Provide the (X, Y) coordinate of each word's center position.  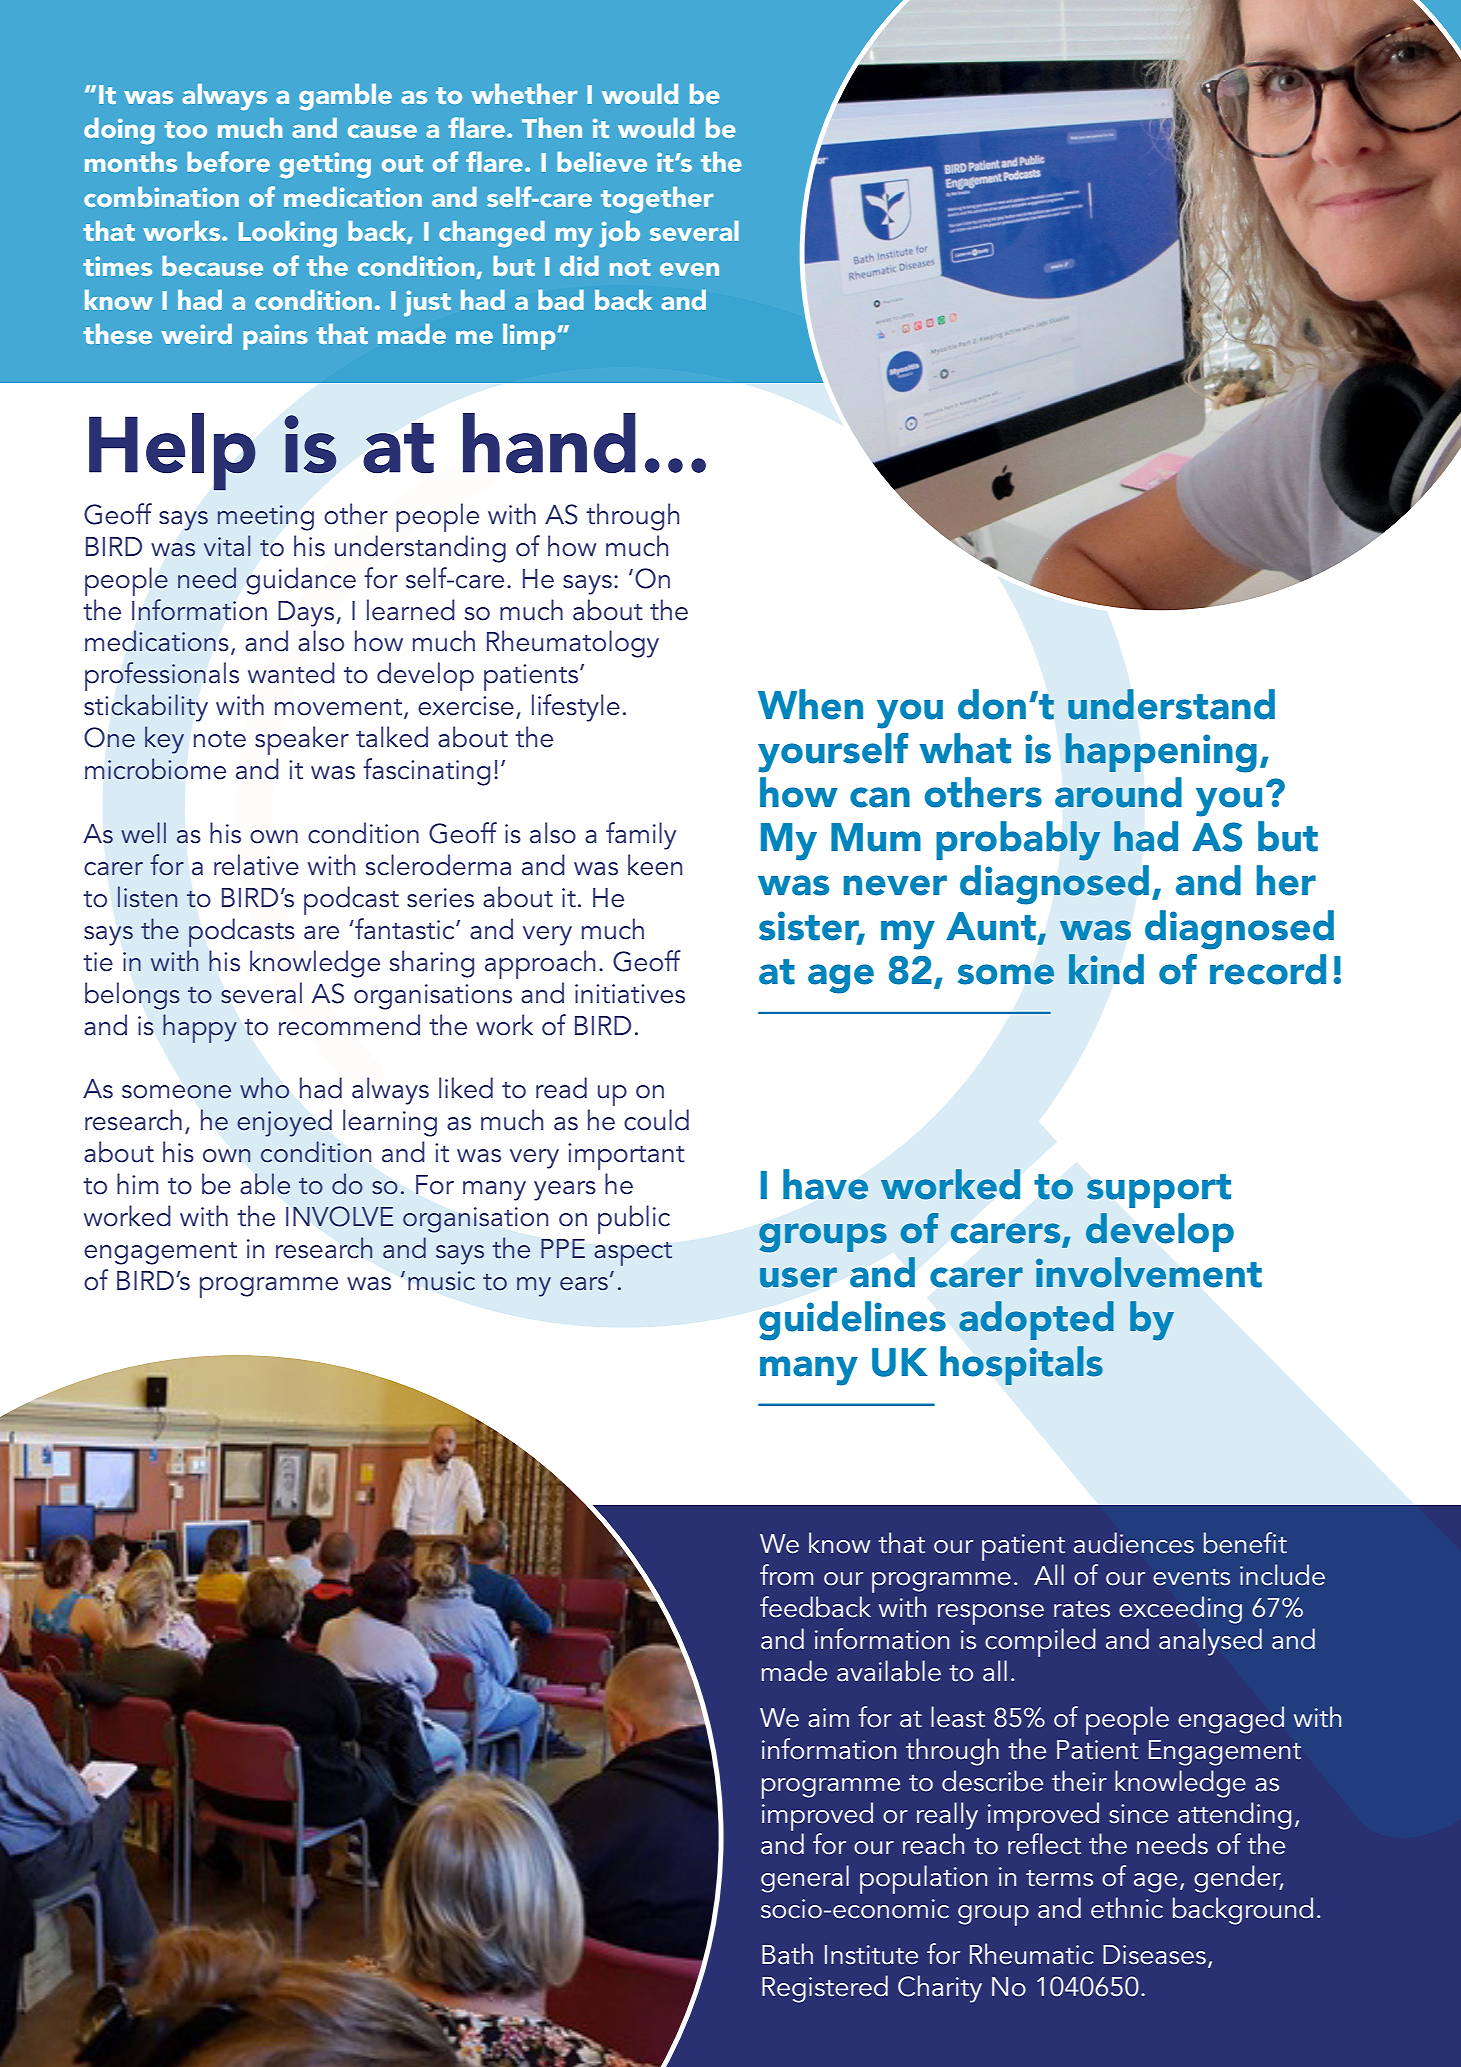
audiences (1134, 1543)
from (786, 1575)
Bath (787, 1954)
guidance (301, 581)
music (441, 1281)
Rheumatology (573, 644)
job (619, 234)
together (657, 200)
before (228, 161)
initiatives (630, 994)
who (264, 1088)
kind (1106, 969)
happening (1161, 753)
